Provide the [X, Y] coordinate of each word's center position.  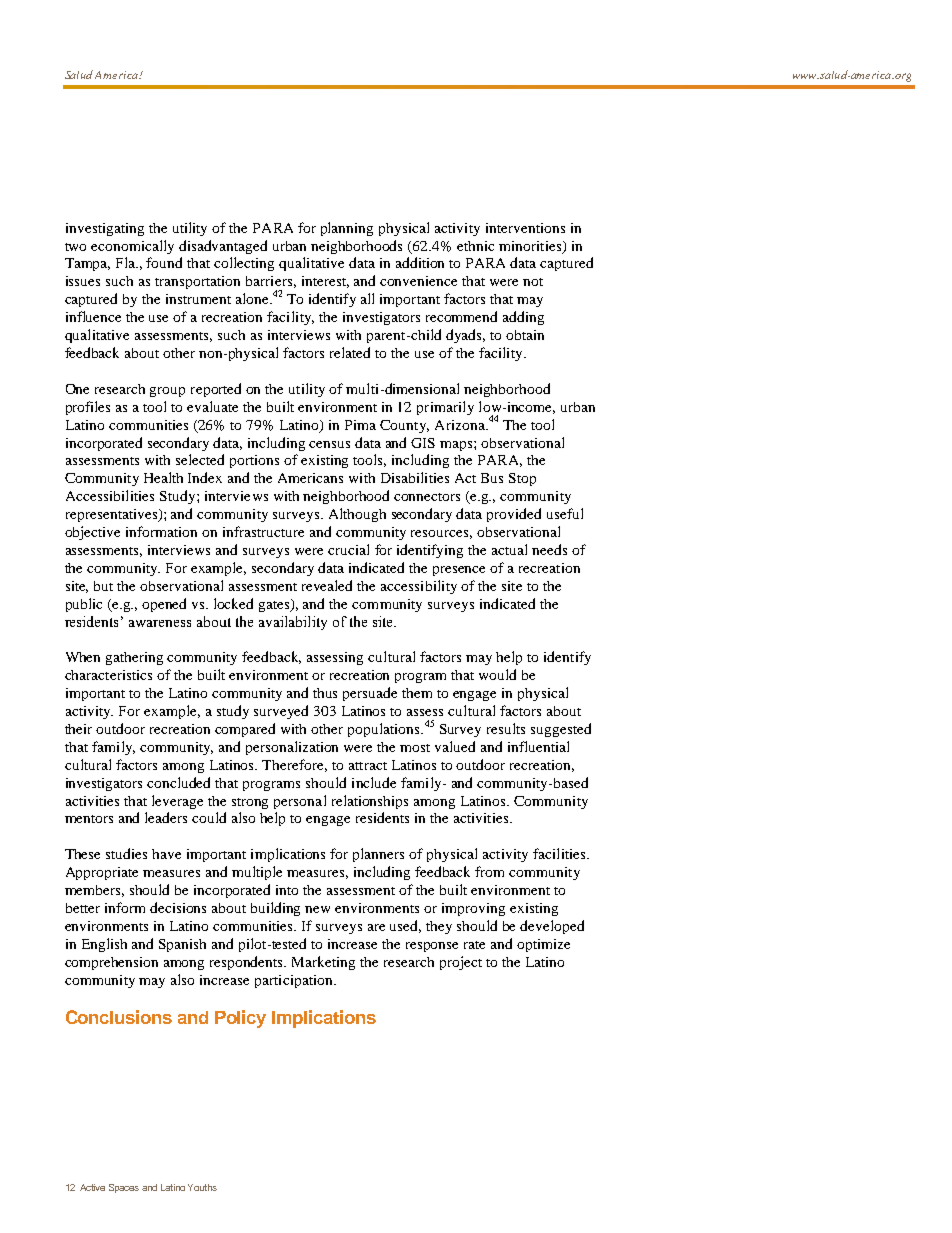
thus [325, 693]
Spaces [124, 1188]
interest [325, 282]
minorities [531, 247]
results [506, 728]
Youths [202, 1187]
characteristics [108, 675]
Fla [127, 262]
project [461, 963]
